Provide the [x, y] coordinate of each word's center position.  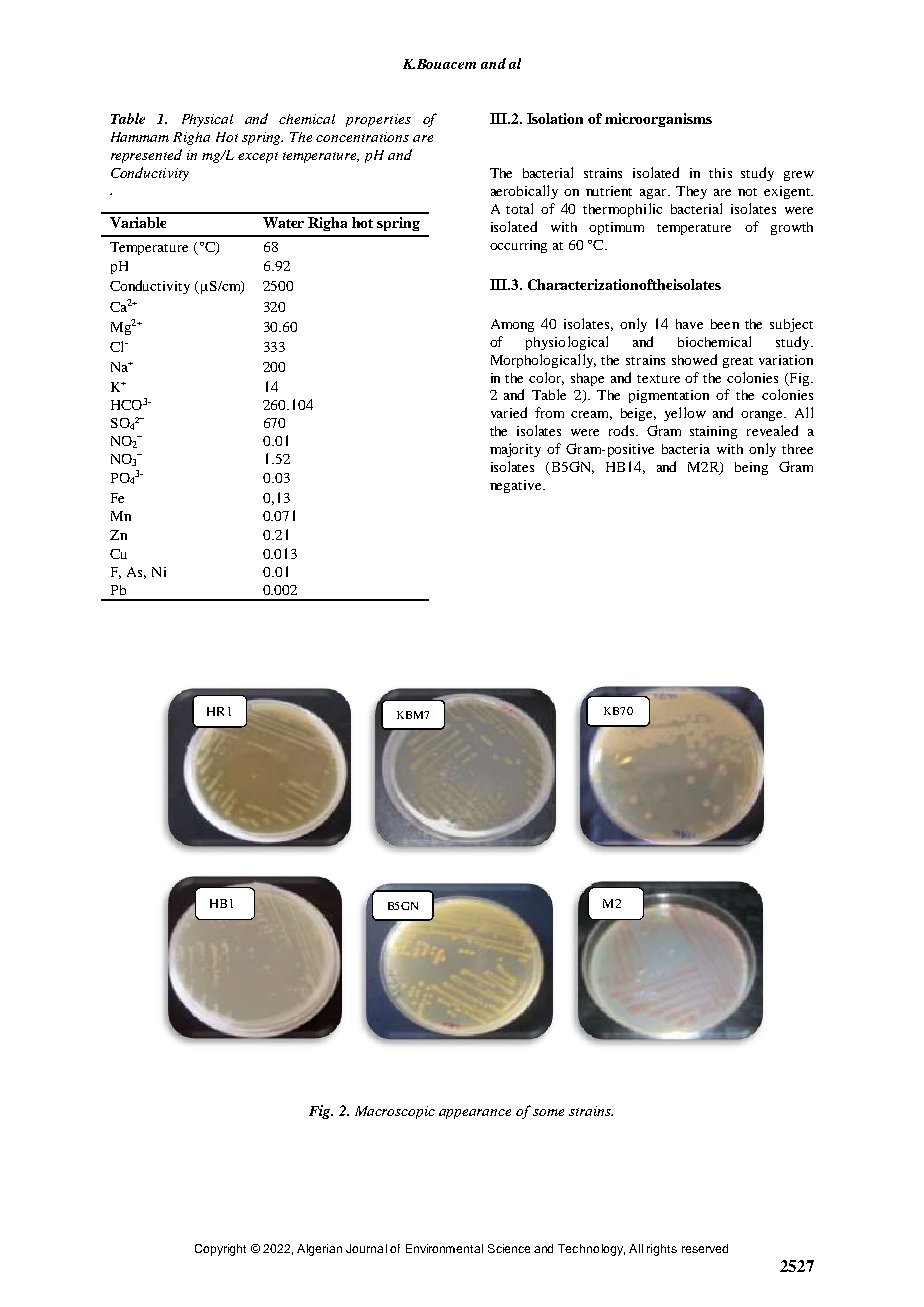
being [751, 468]
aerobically [524, 192]
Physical [207, 120]
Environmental [444, 1248]
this [720, 173]
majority [515, 450]
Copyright [220, 1250]
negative [517, 486]
